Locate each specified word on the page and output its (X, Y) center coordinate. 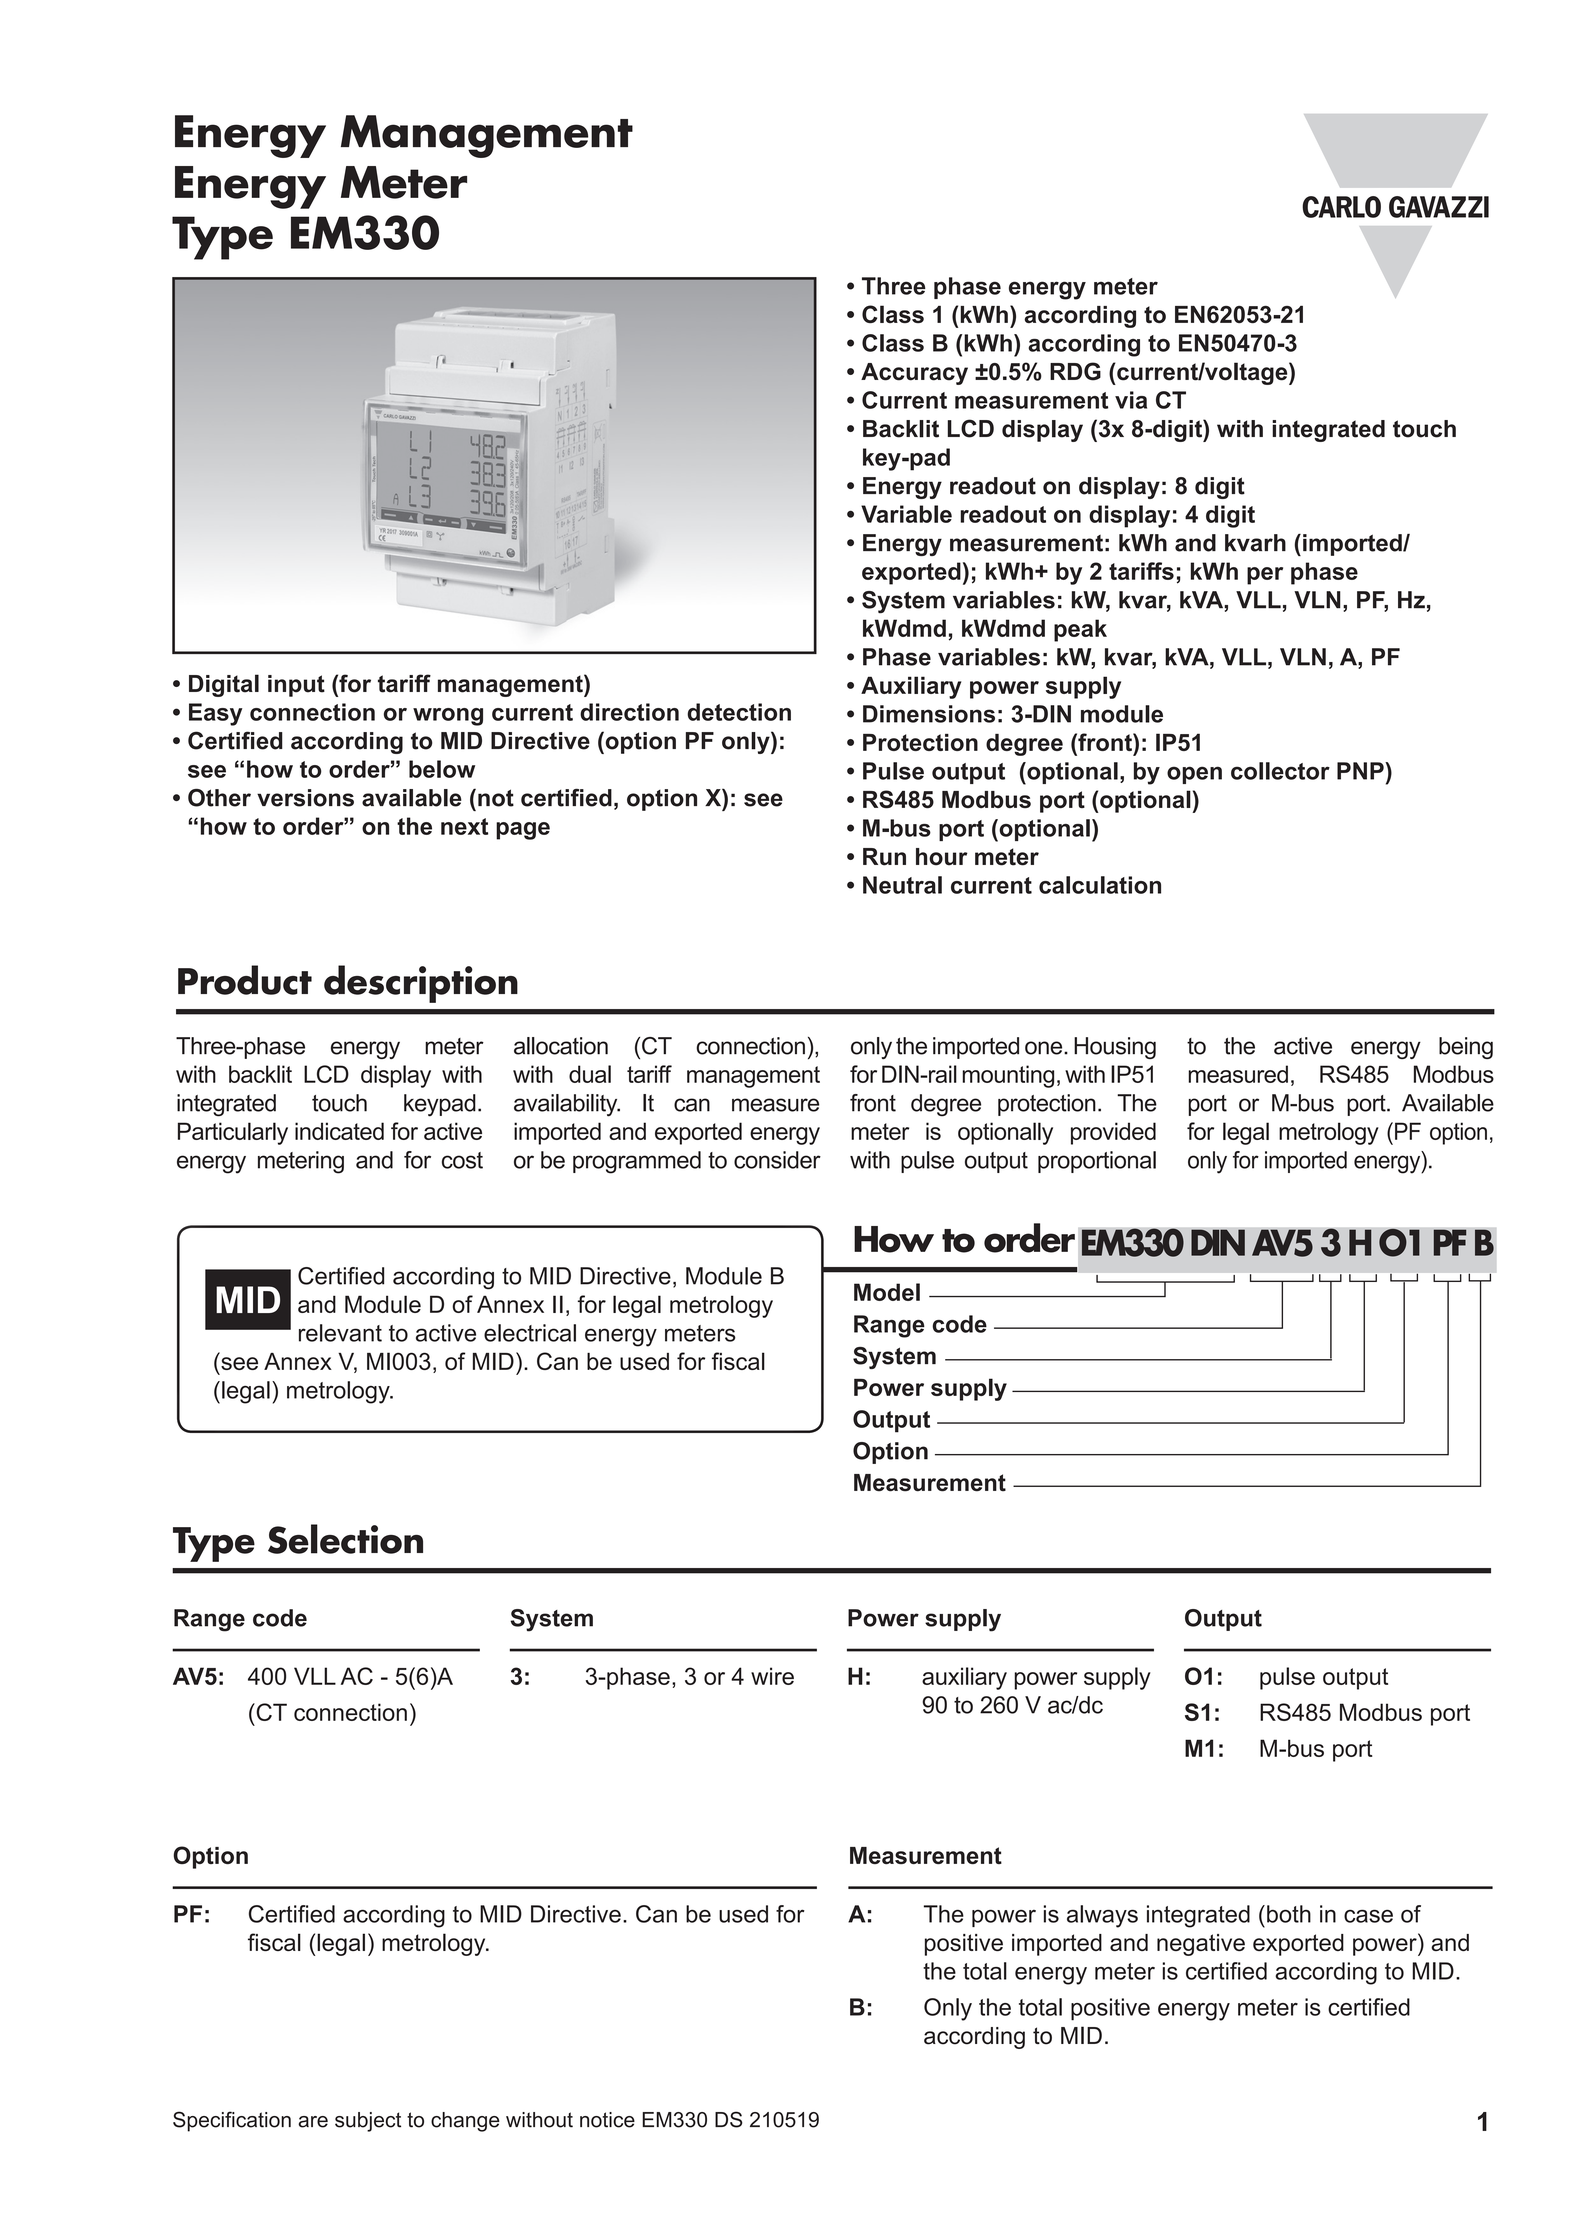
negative (1201, 1945)
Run (884, 857)
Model (887, 1292)
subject (368, 2122)
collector (1280, 771)
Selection (345, 1539)
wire (772, 1676)
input (296, 686)
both (1289, 1914)
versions (305, 798)
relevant (340, 1333)
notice (607, 2120)
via (1131, 400)
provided (1113, 1133)
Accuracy (914, 374)
